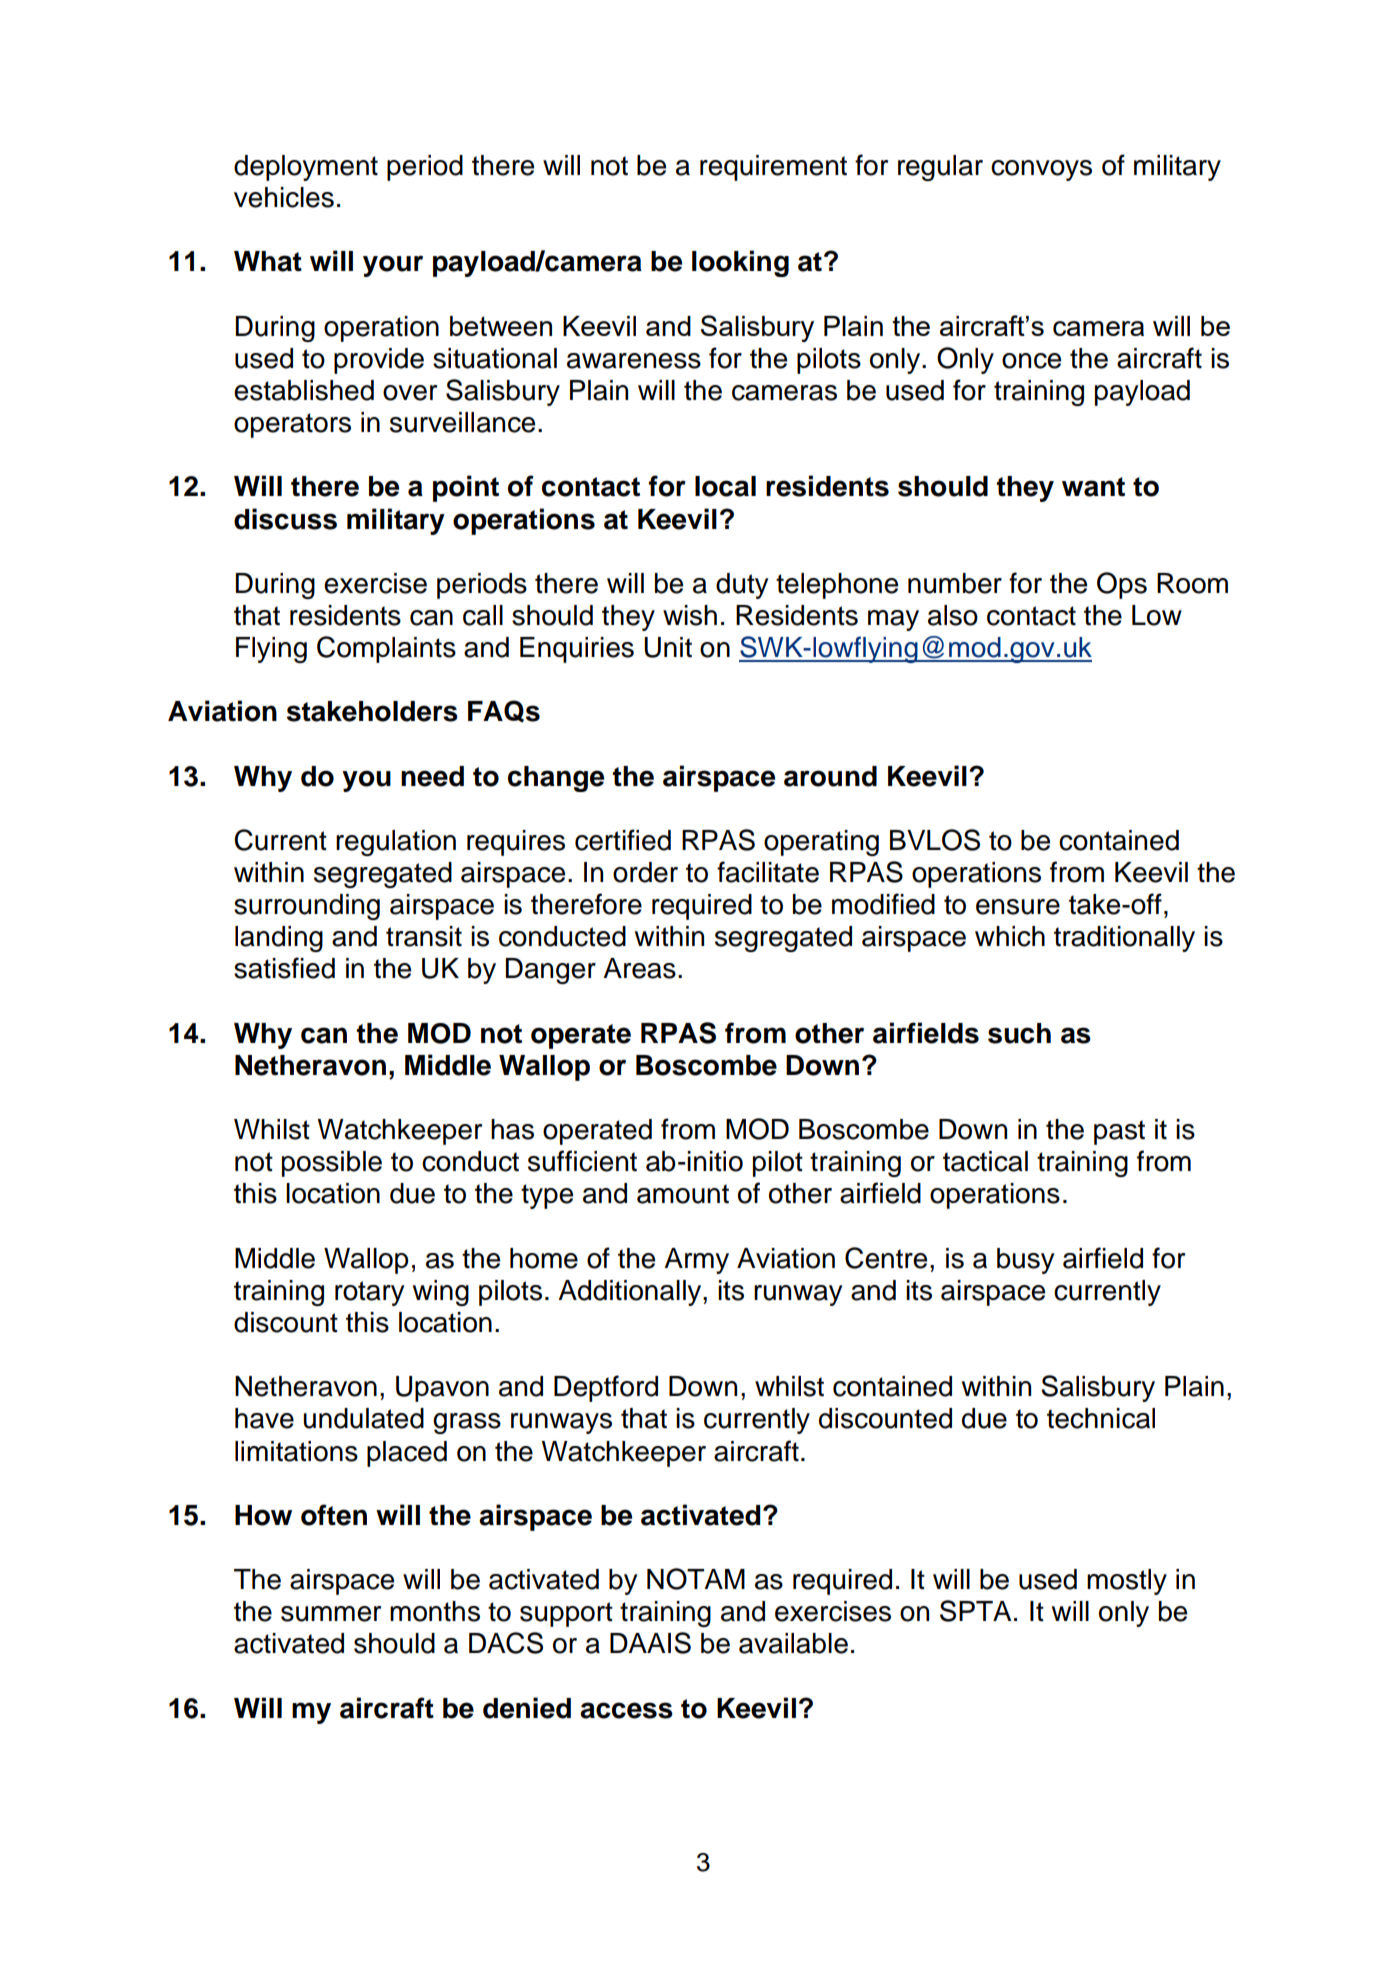 The width and height of the page is (1387, 1961). I want to click on your, so click(393, 266).
